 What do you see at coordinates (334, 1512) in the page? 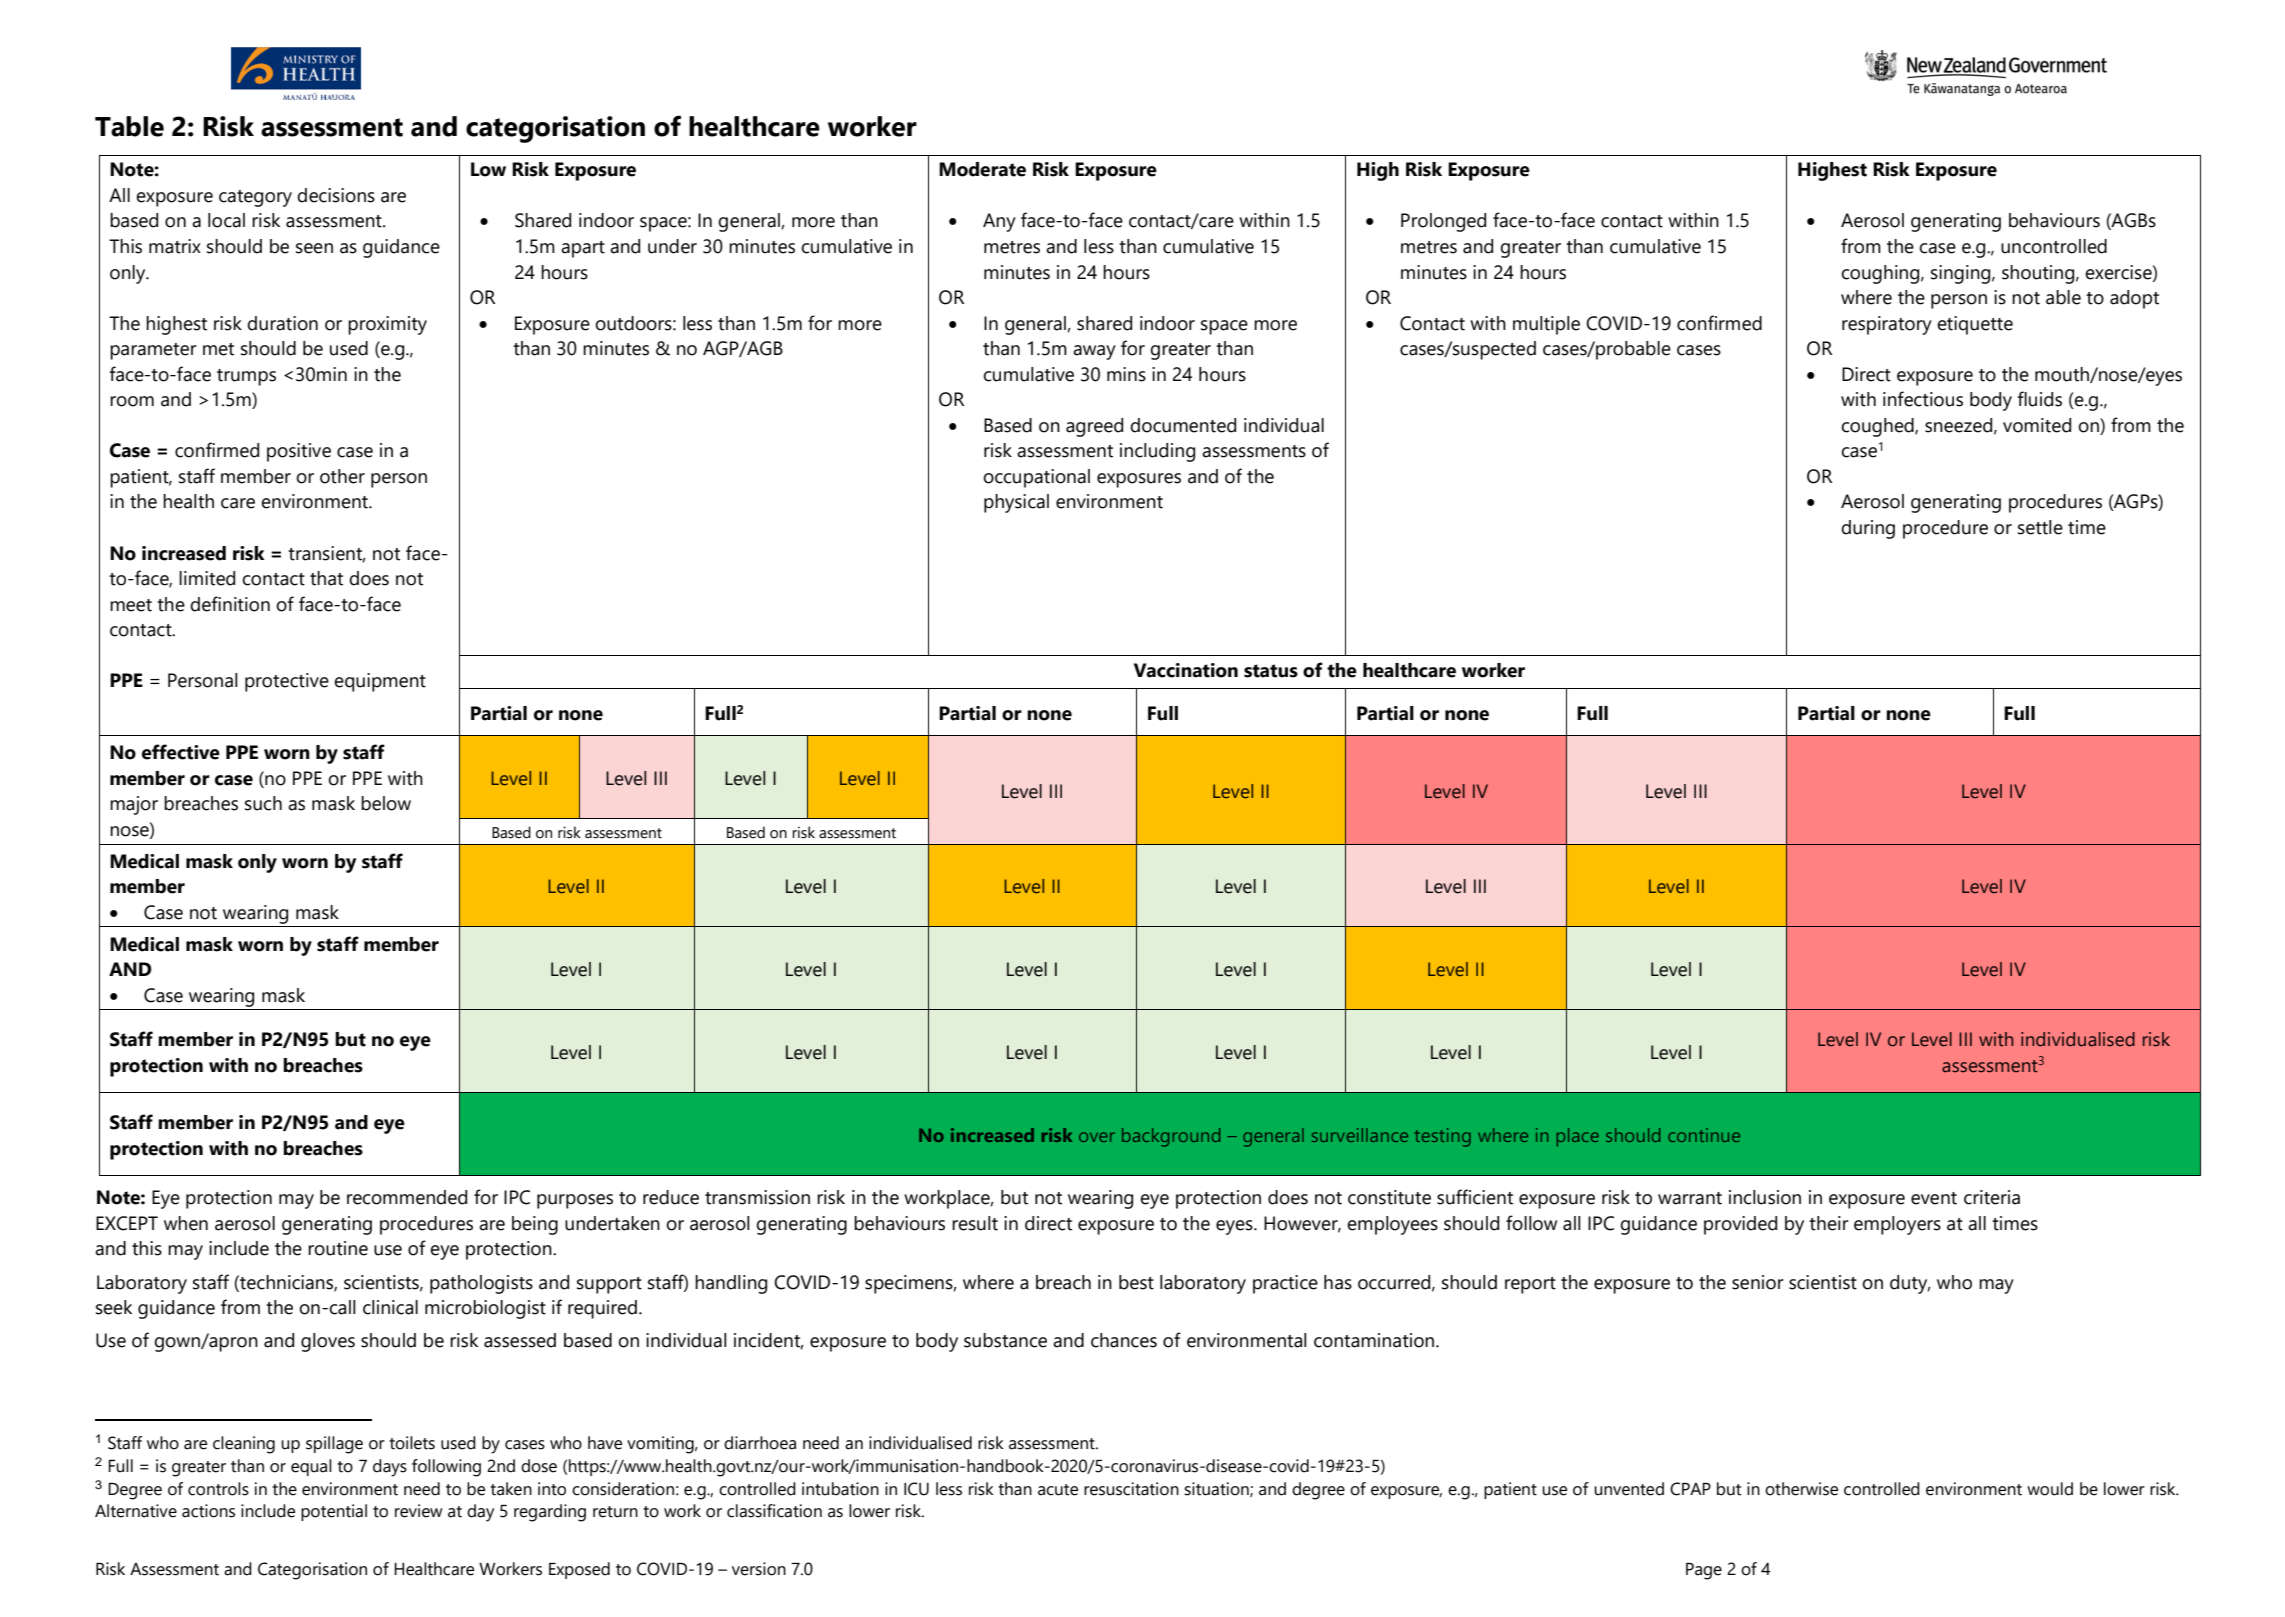
I see `potential` at bounding box center [334, 1512].
